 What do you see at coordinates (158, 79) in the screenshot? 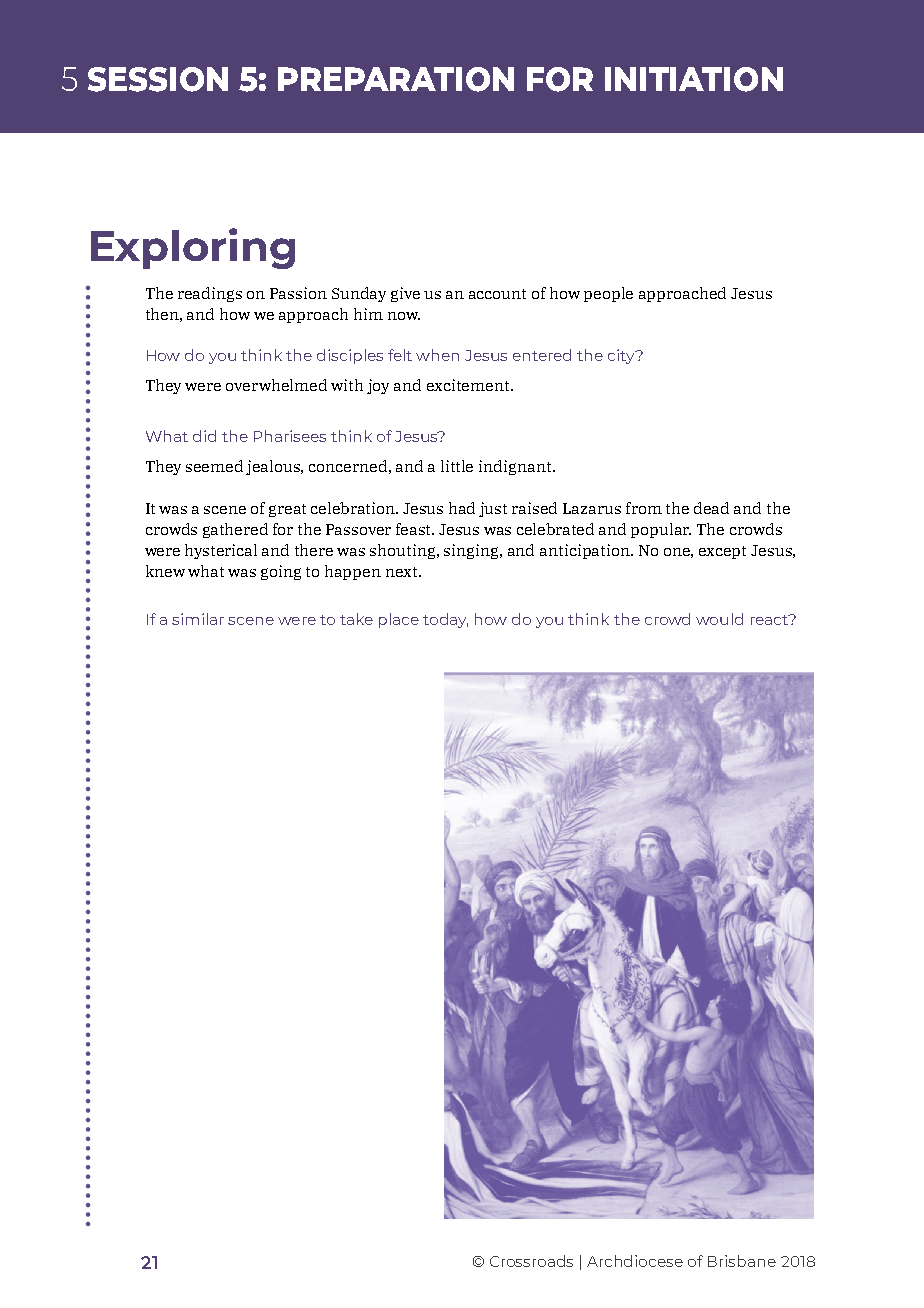
I see `SESSION` at bounding box center [158, 79].
